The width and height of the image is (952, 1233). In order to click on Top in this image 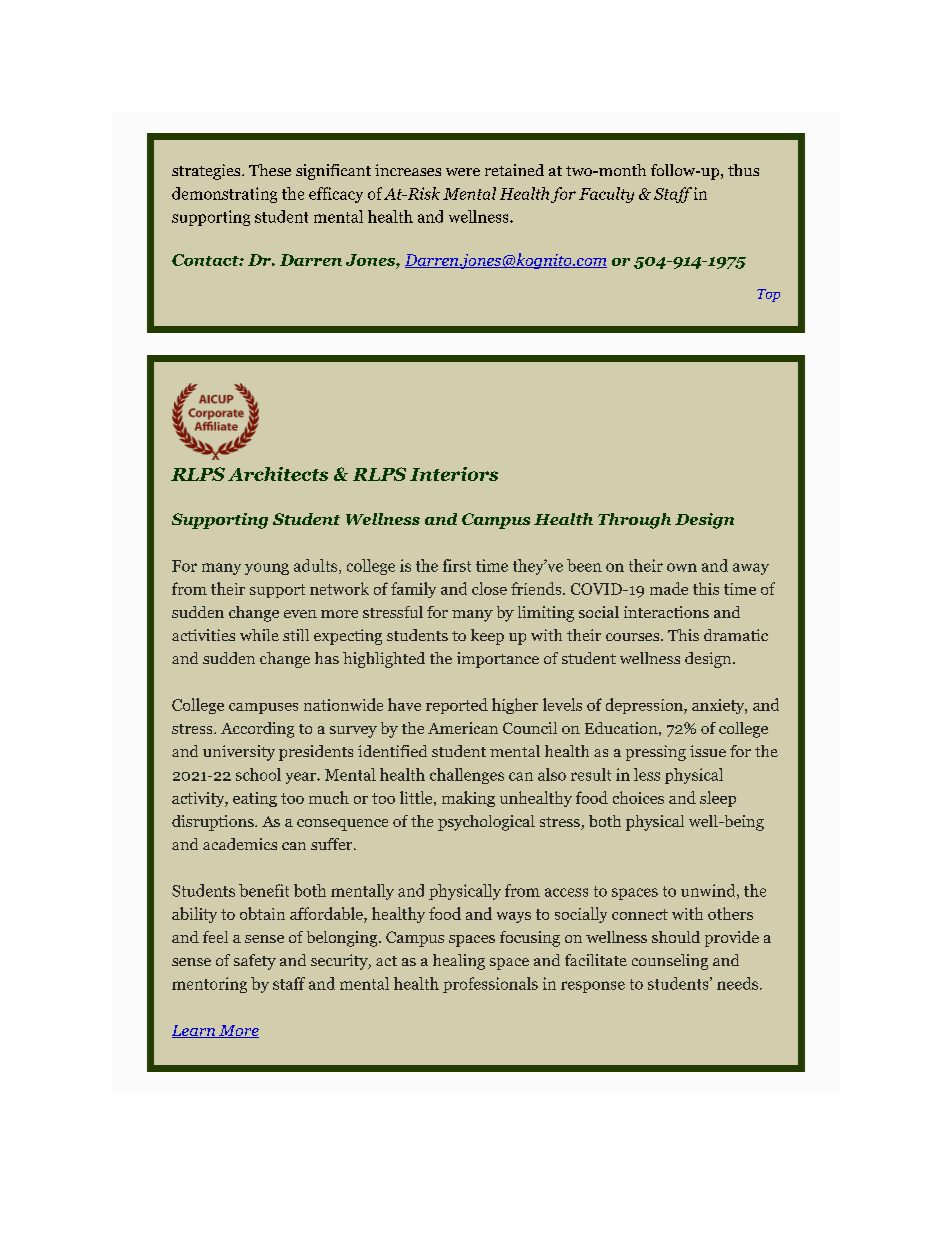, I will do `click(768, 295)`.
